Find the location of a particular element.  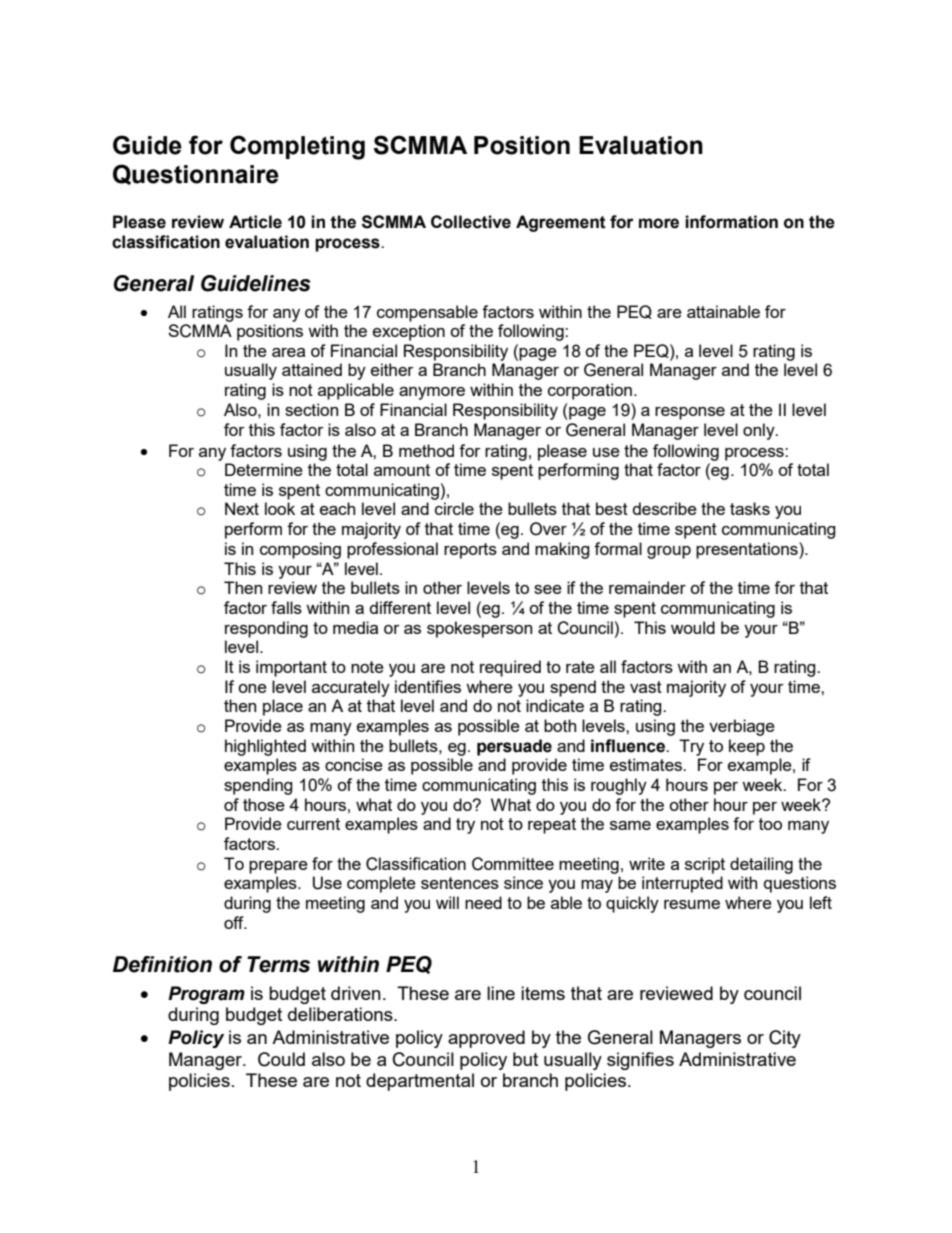

persuade is located at coordinates (514, 747).
